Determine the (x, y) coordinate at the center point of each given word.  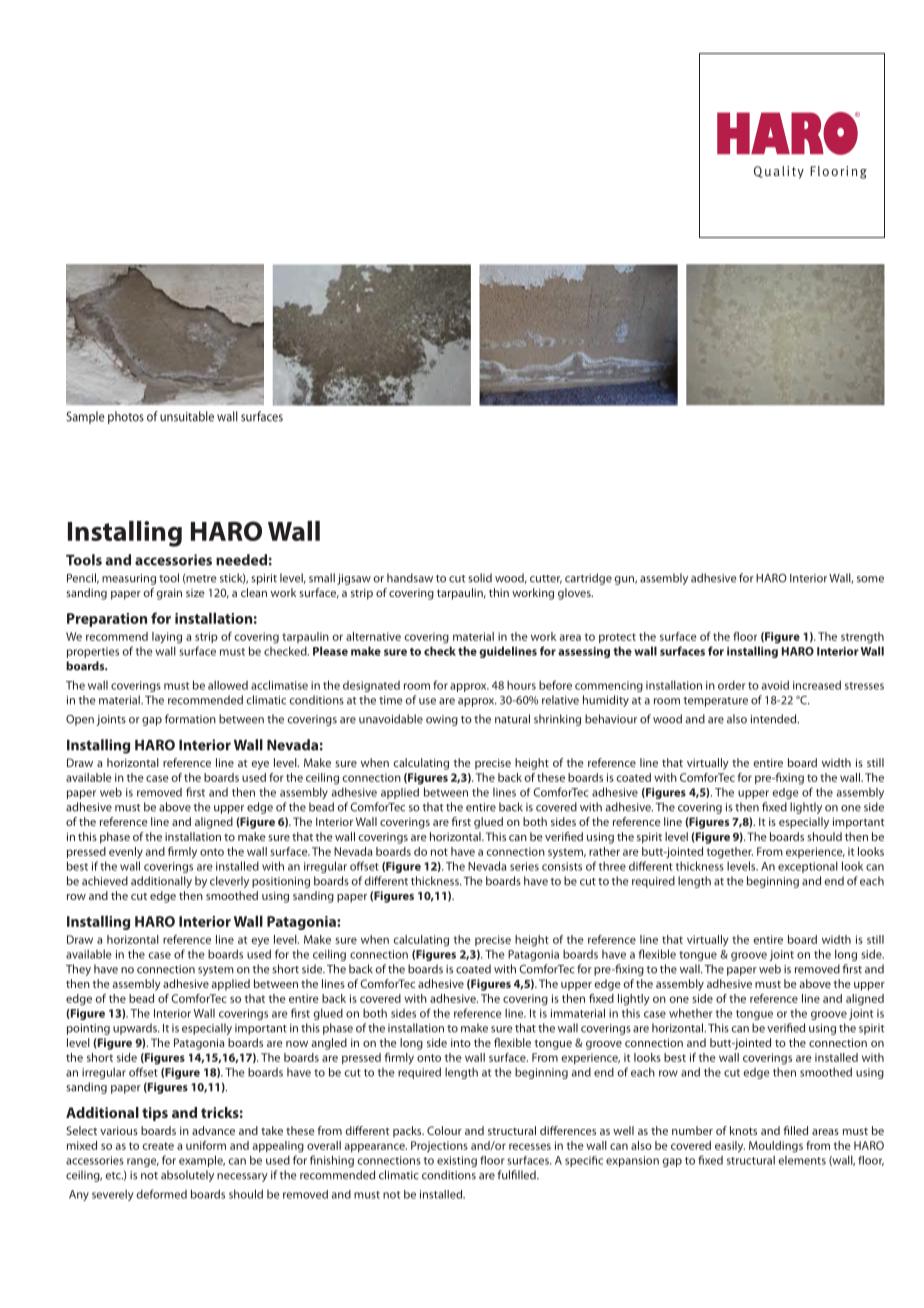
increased (817, 685)
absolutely (187, 1176)
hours (521, 685)
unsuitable (187, 416)
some (870, 579)
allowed (228, 685)
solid (480, 578)
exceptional (808, 867)
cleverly (229, 882)
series (524, 866)
